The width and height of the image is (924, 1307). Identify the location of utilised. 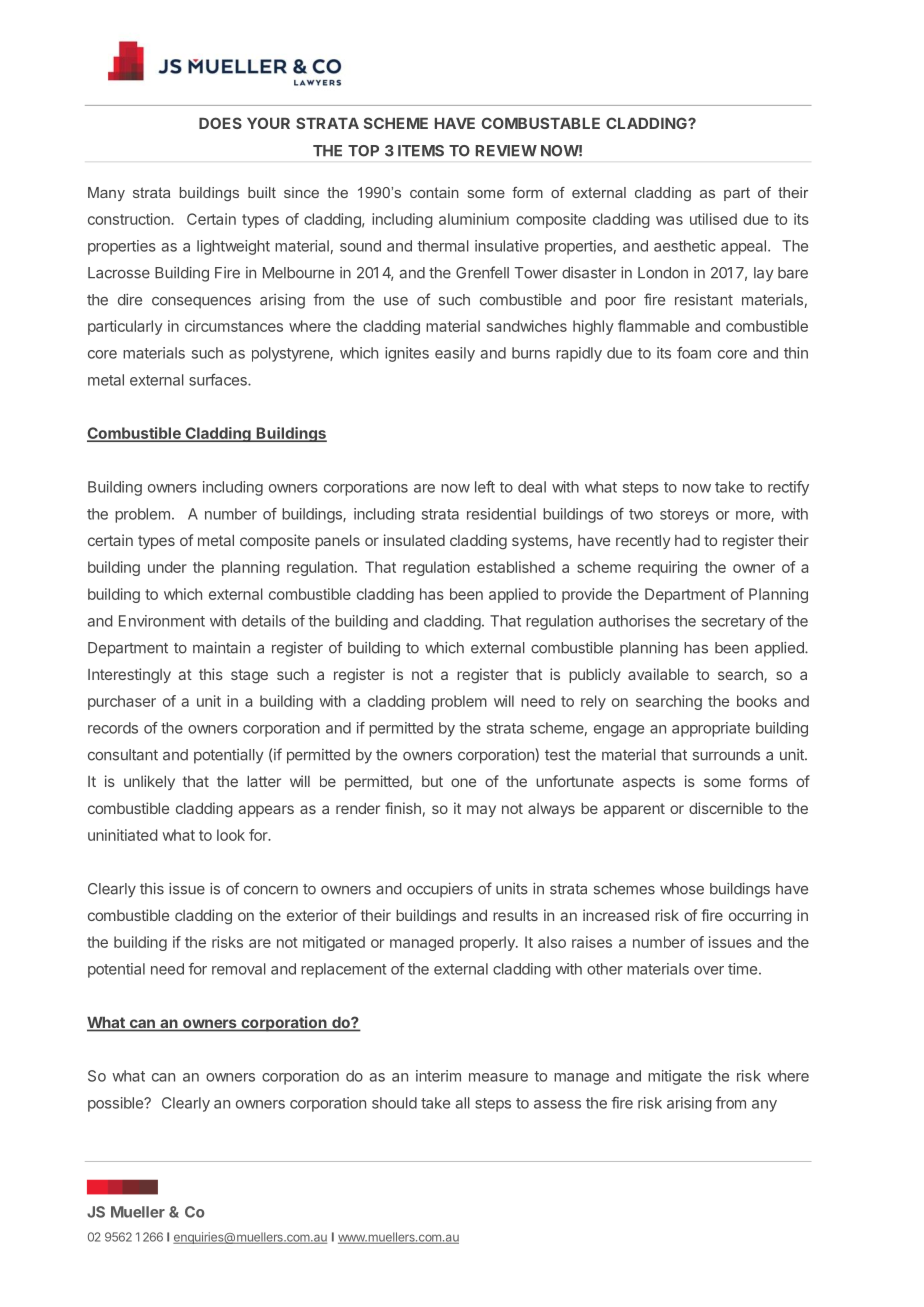
(713, 219).
